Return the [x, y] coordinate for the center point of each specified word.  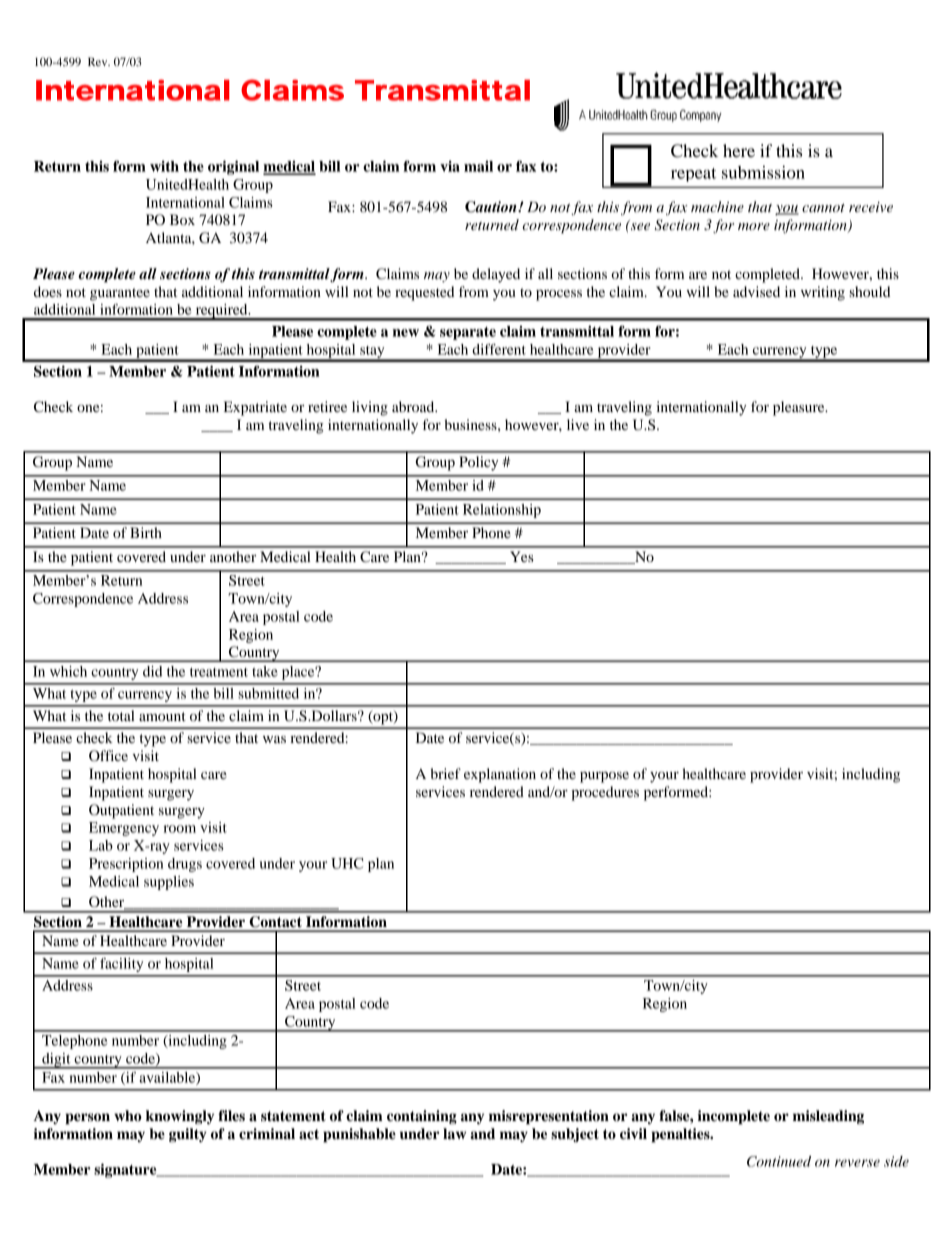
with [164, 166]
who [128, 1116]
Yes [522, 556]
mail [478, 166]
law [454, 1134]
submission [763, 172]
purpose [604, 777]
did [152, 671]
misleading [828, 1117]
